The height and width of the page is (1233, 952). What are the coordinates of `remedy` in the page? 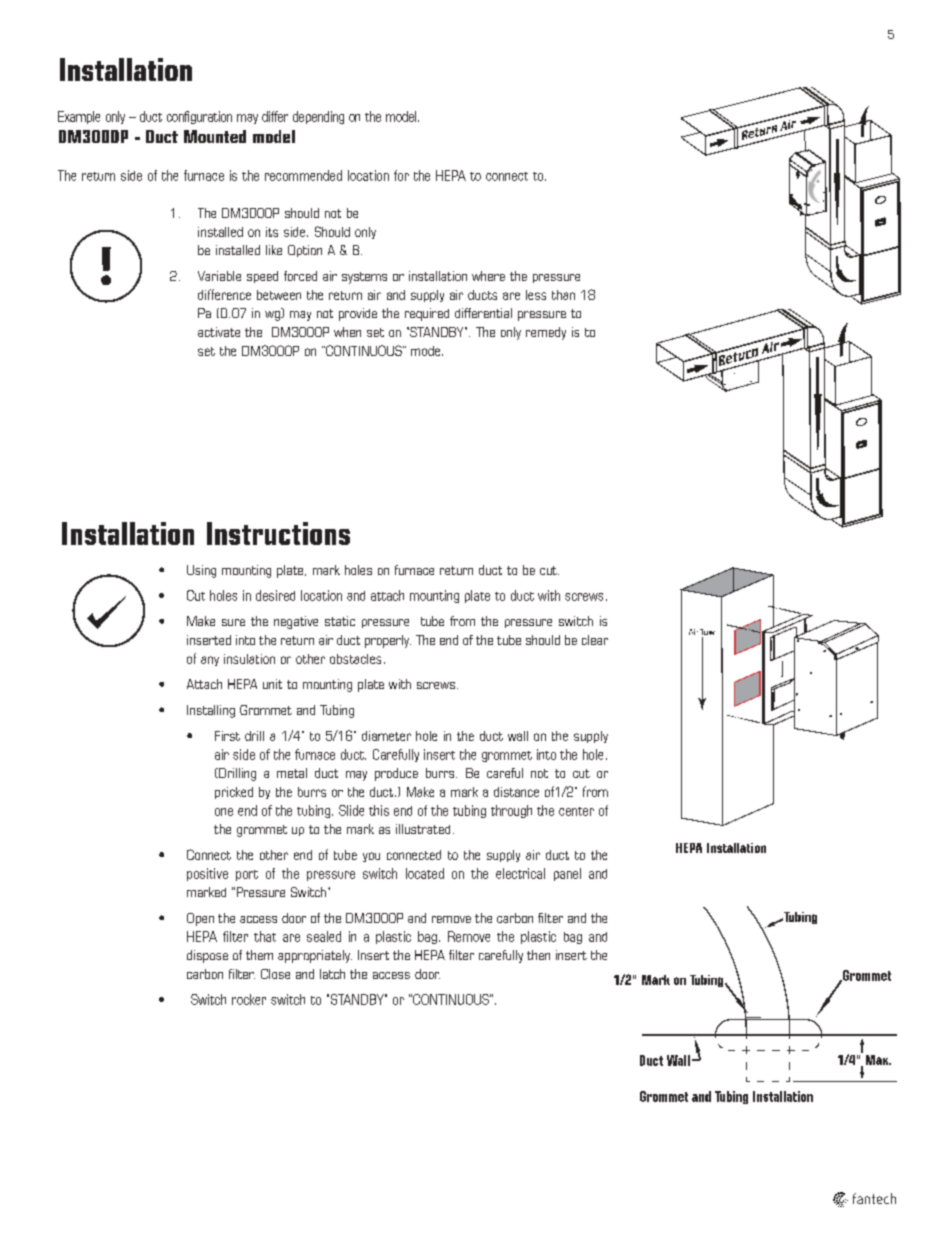 It's located at (546, 333).
